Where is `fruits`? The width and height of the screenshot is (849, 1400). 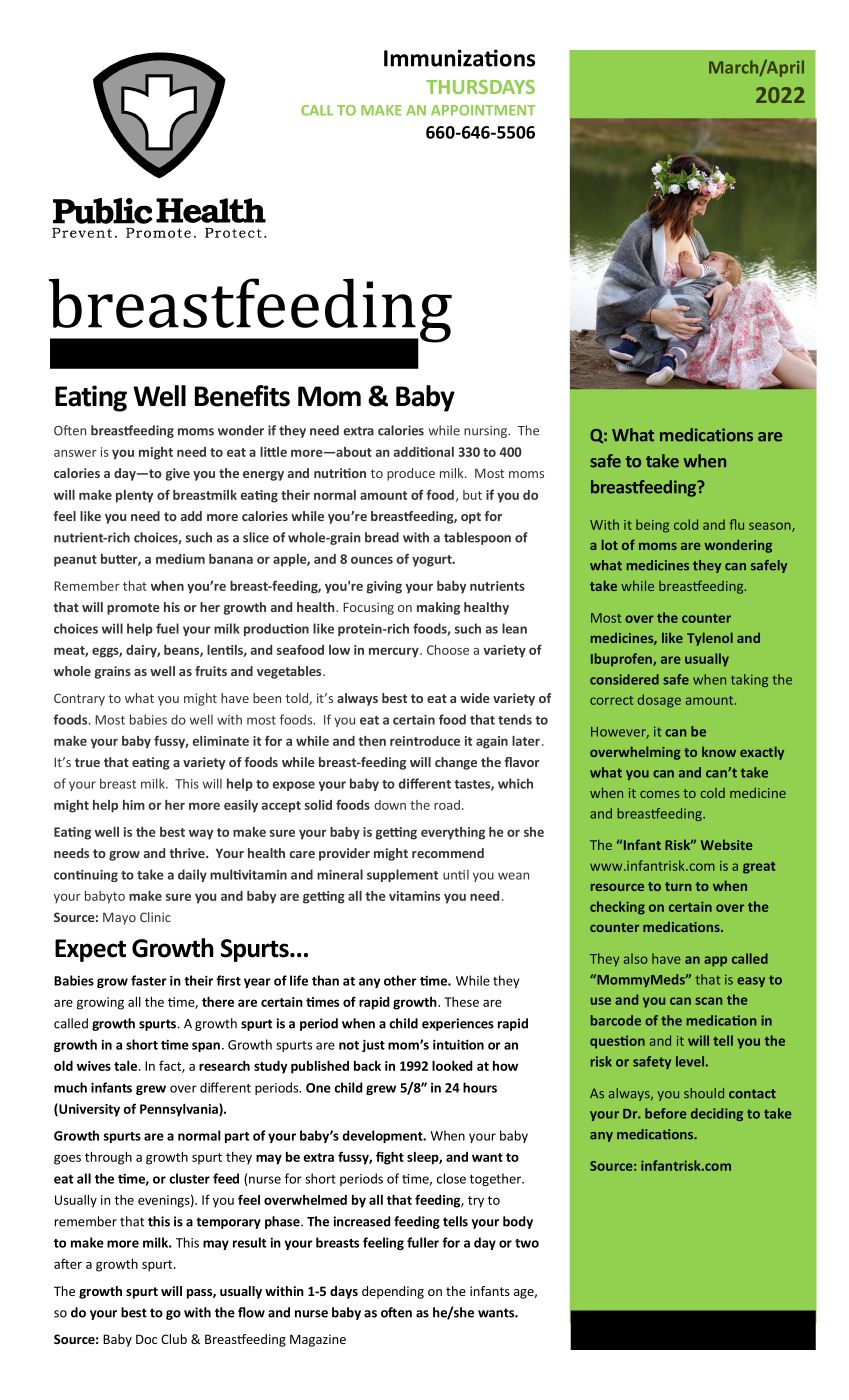 fruits is located at coordinates (211, 671).
